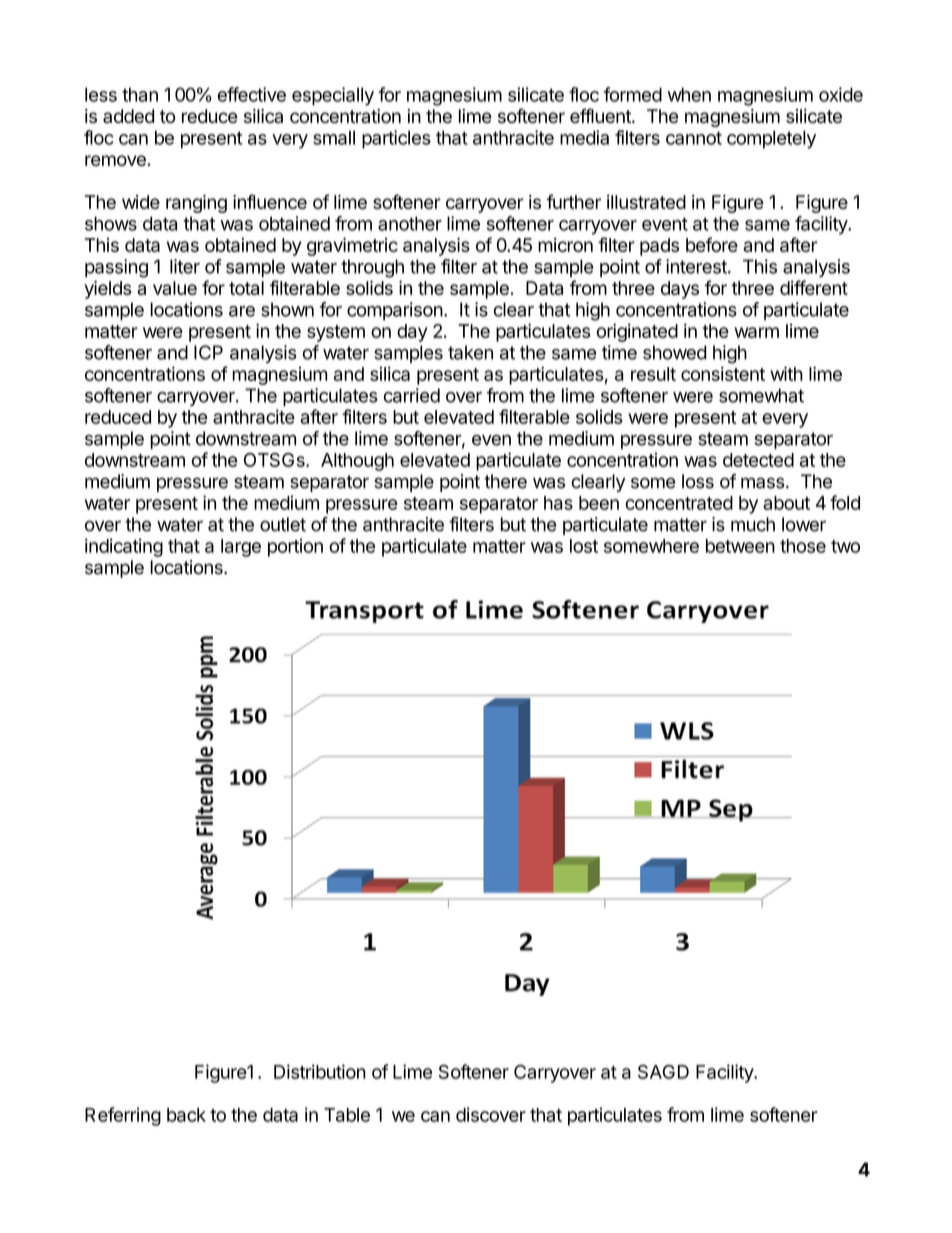 This page has width=952, height=1233. What do you see at coordinates (186, 1115) in the page?
I see `back` at bounding box center [186, 1115].
